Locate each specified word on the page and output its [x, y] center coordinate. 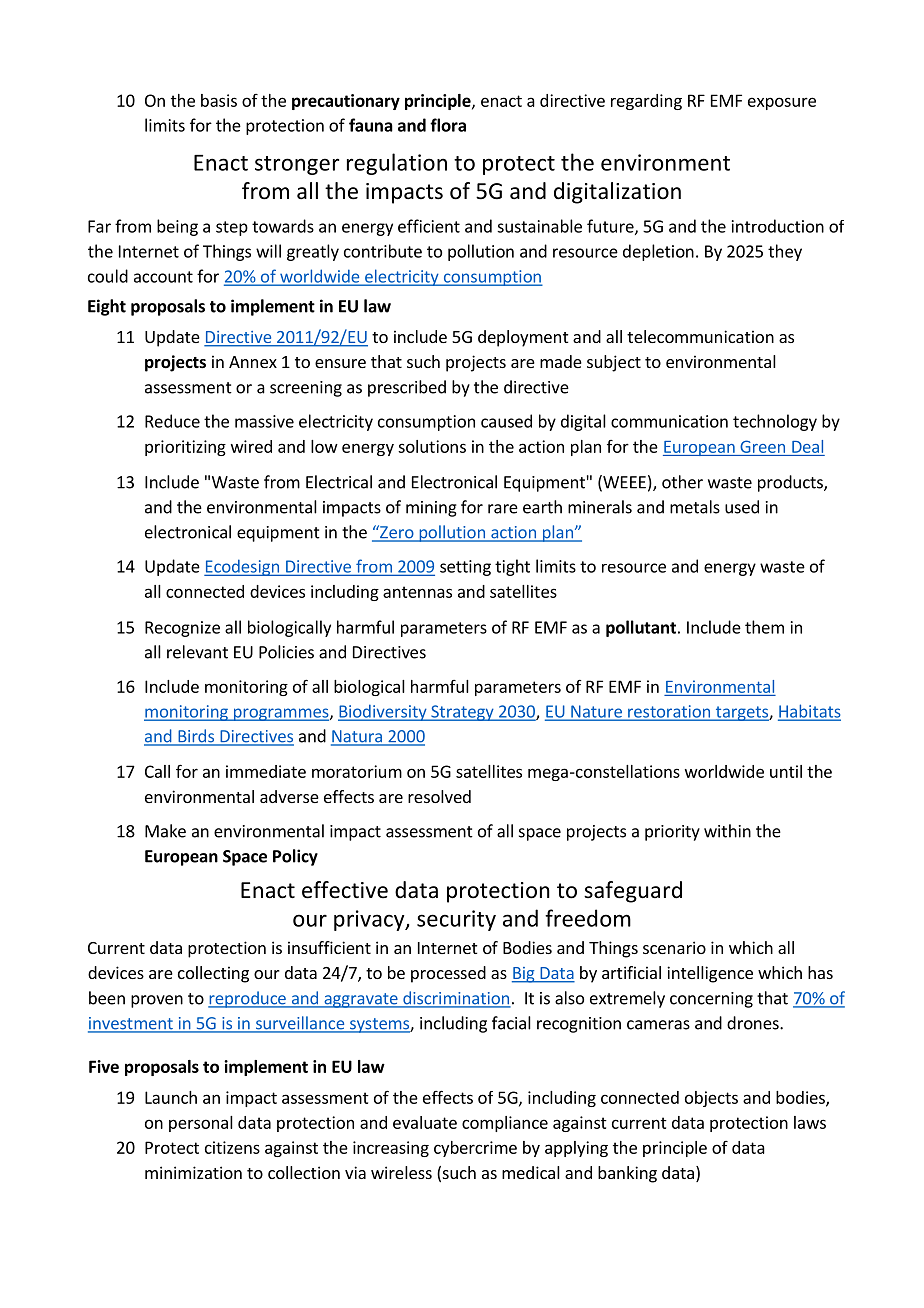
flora [448, 125]
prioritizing [185, 448]
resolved [439, 796]
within [727, 831]
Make [165, 831]
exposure [782, 103]
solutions [432, 446]
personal [201, 1124]
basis [219, 100]
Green [762, 446]
